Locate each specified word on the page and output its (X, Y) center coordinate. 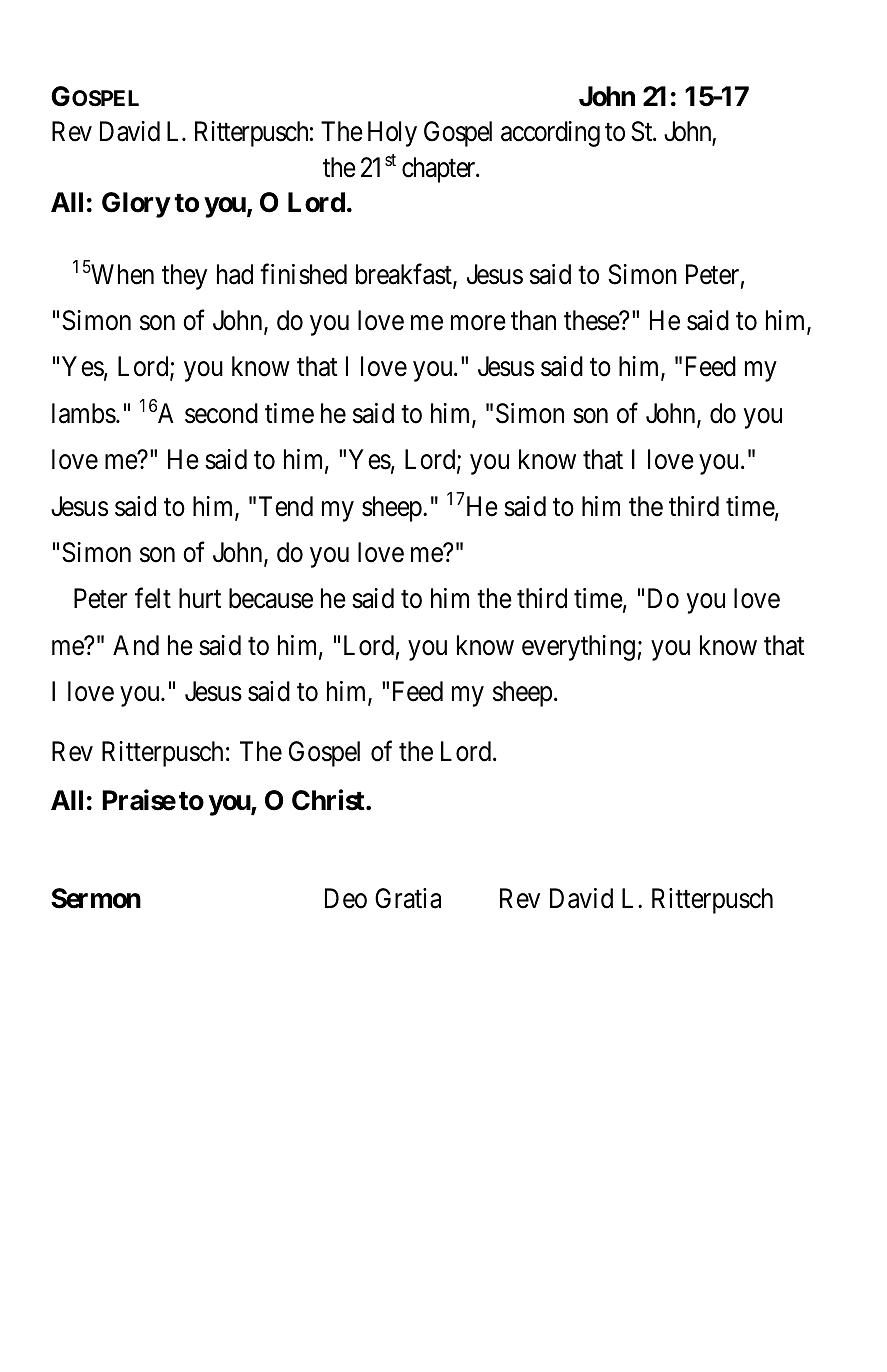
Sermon (96, 898)
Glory (136, 205)
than (533, 320)
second (221, 413)
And (136, 645)
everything (578, 648)
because (271, 598)
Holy (392, 134)
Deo (346, 898)
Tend (286, 506)
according (550, 134)
